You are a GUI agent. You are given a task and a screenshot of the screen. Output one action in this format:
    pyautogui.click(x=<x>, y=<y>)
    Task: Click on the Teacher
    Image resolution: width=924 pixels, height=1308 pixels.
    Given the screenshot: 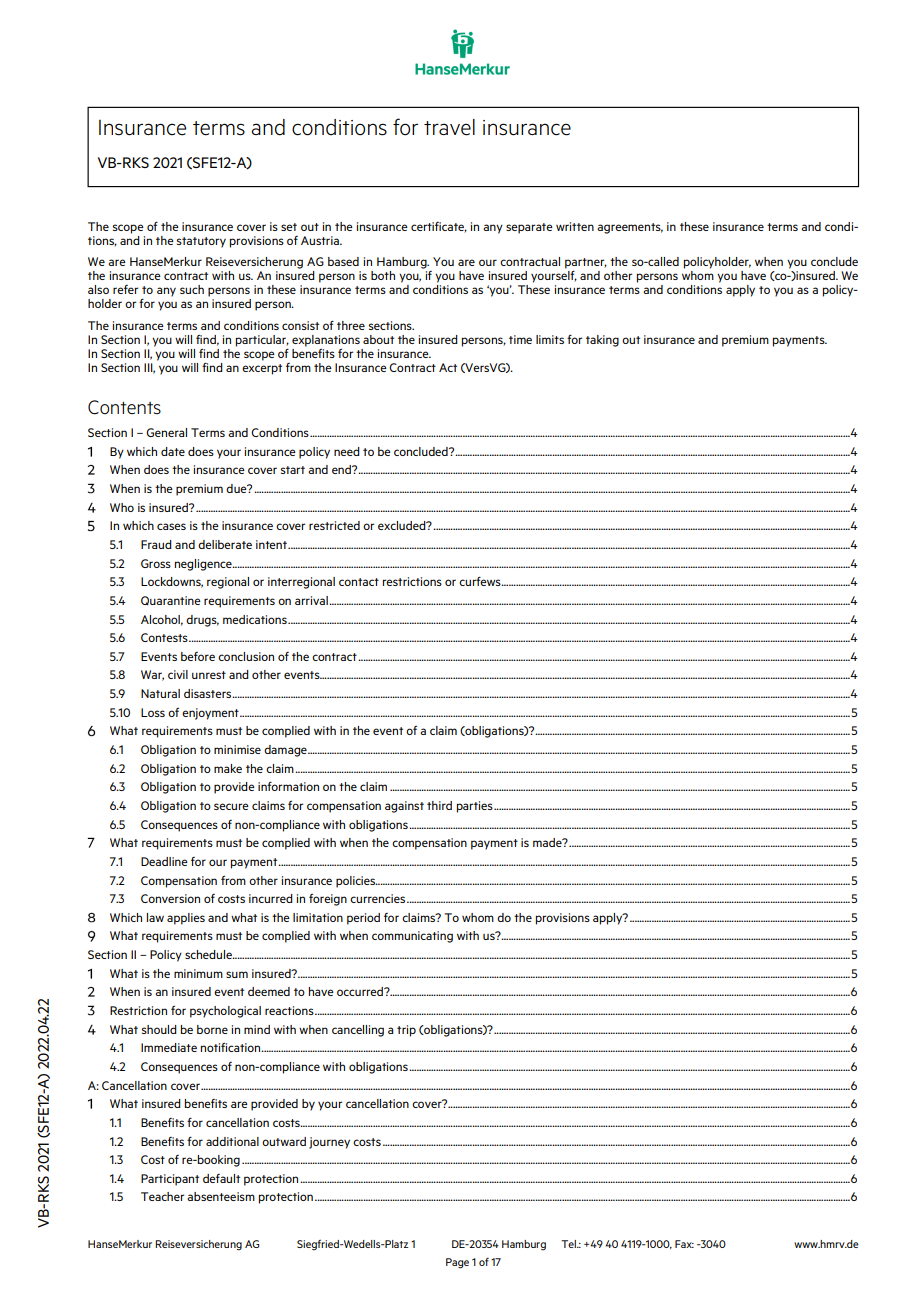 What is the action you would take?
    pyautogui.click(x=162, y=1196)
